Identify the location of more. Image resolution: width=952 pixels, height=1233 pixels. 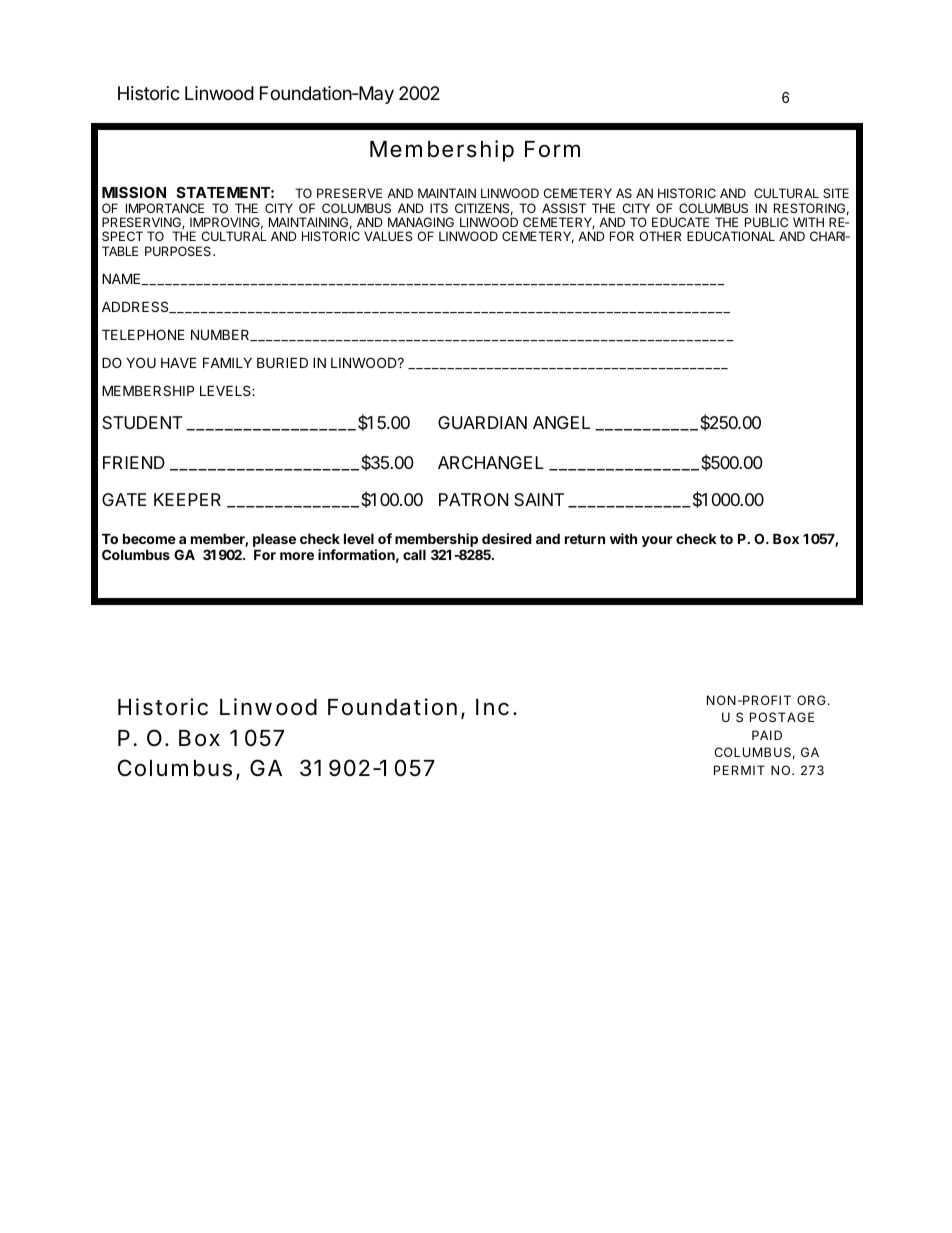
(297, 556).
